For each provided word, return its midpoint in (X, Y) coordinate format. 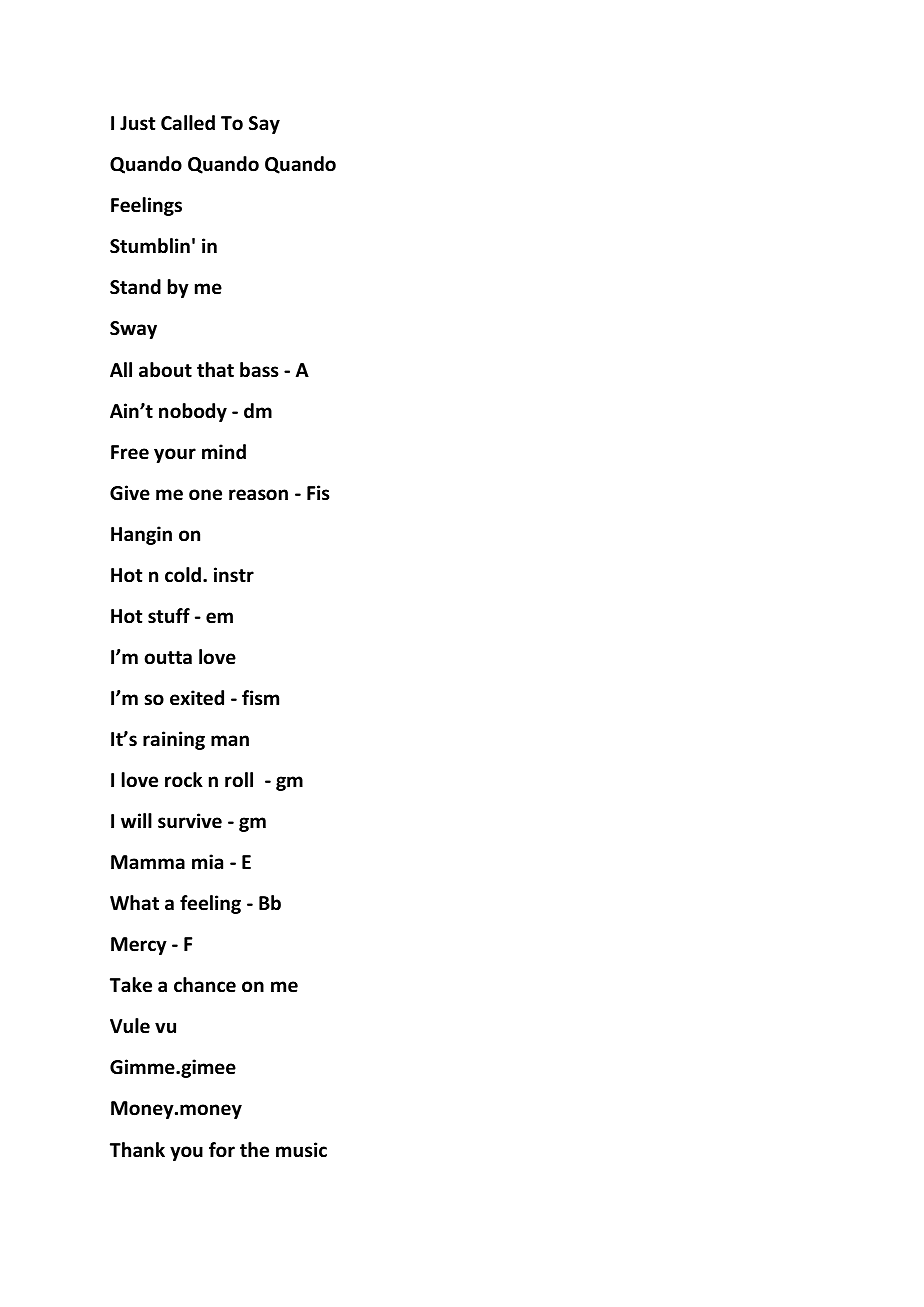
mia (207, 861)
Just (137, 123)
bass (259, 370)
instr (234, 575)
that (215, 370)
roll (239, 780)
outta (168, 658)
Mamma (148, 862)
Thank (137, 1150)
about (165, 370)
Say (264, 125)
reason (258, 495)
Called (188, 123)
